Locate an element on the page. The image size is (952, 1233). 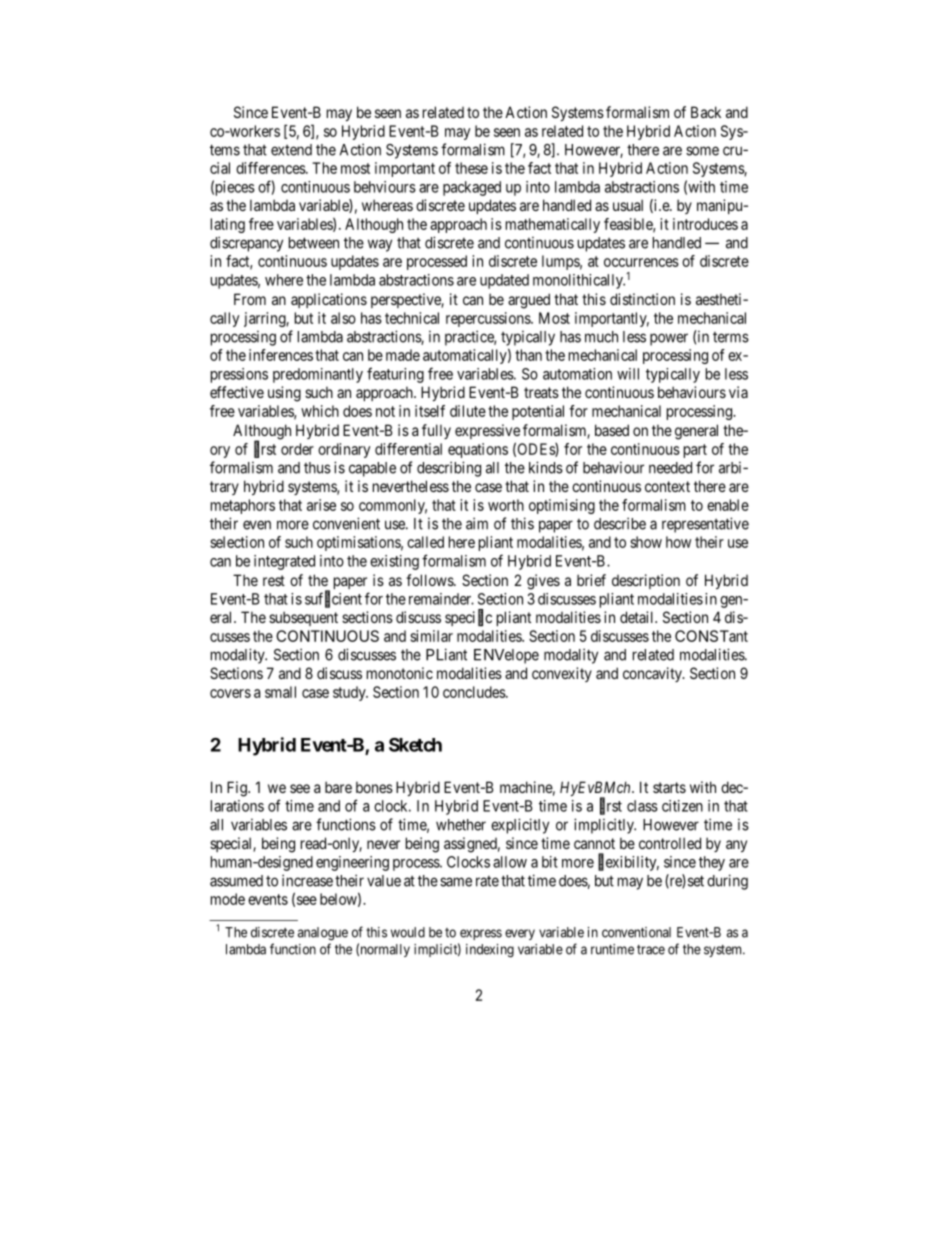
these is located at coordinates (471, 168).
